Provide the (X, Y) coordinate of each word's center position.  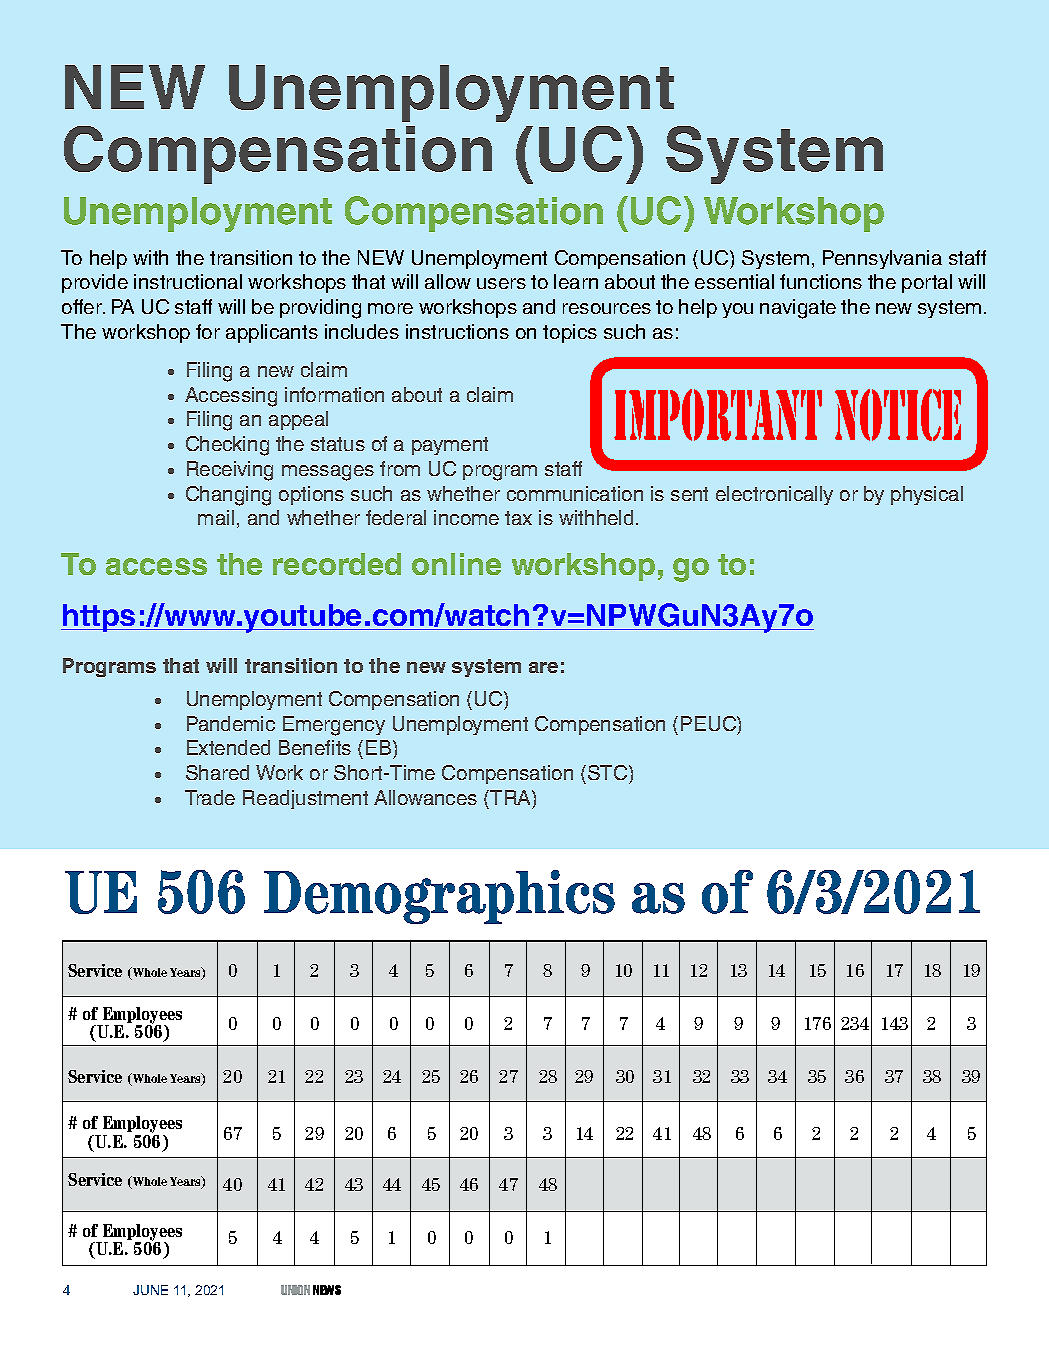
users (501, 283)
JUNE (150, 1290)
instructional (188, 281)
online (456, 564)
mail (216, 517)
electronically (774, 495)
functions (821, 281)
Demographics (439, 897)
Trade (210, 797)
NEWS (327, 1290)
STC (609, 774)
